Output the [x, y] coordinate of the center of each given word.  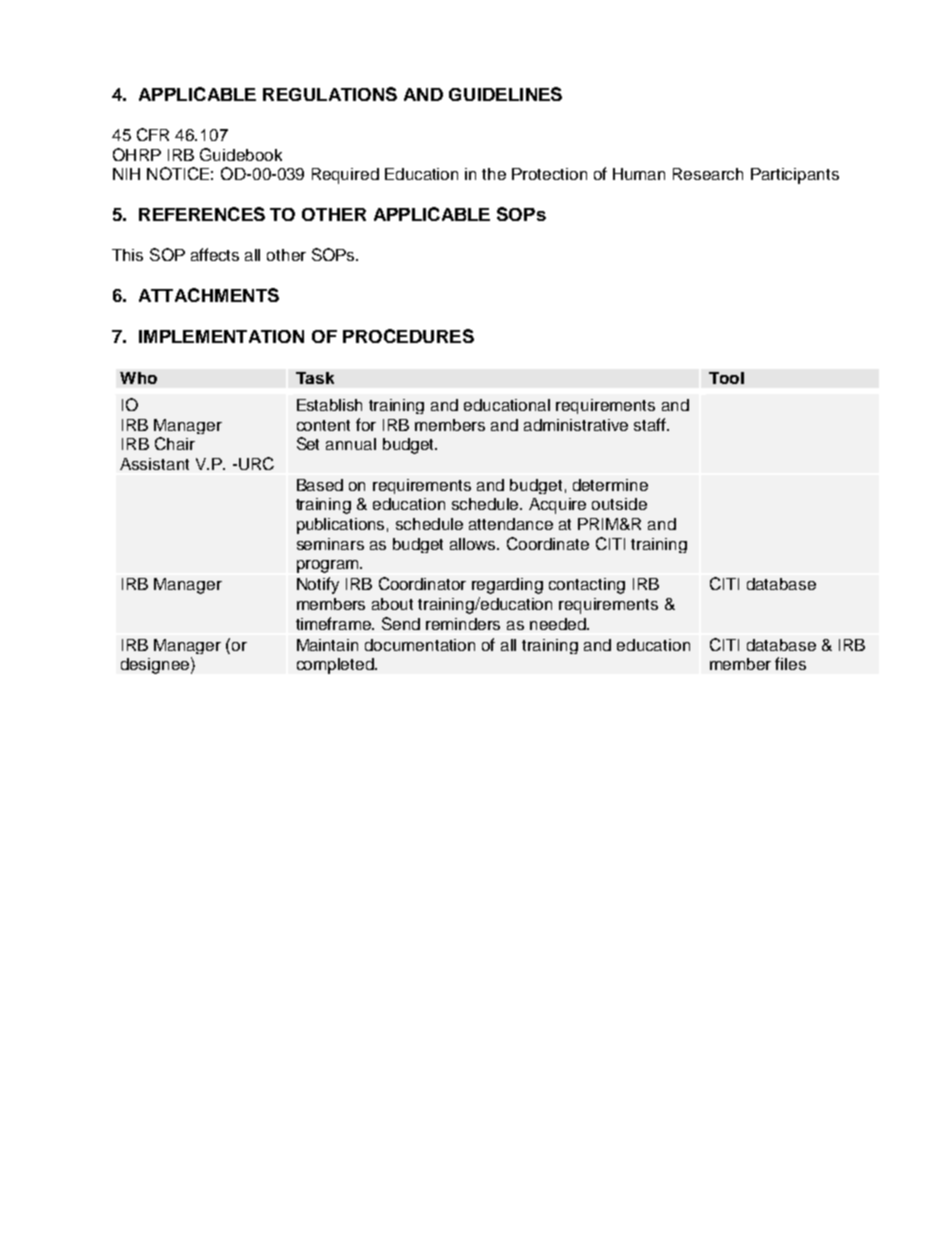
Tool [726, 378]
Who [138, 378]
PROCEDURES [408, 336]
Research [708, 174]
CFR [153, 134]
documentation [420, 645]
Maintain [327, 645]
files [790, 663]
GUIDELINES [505, 94]
